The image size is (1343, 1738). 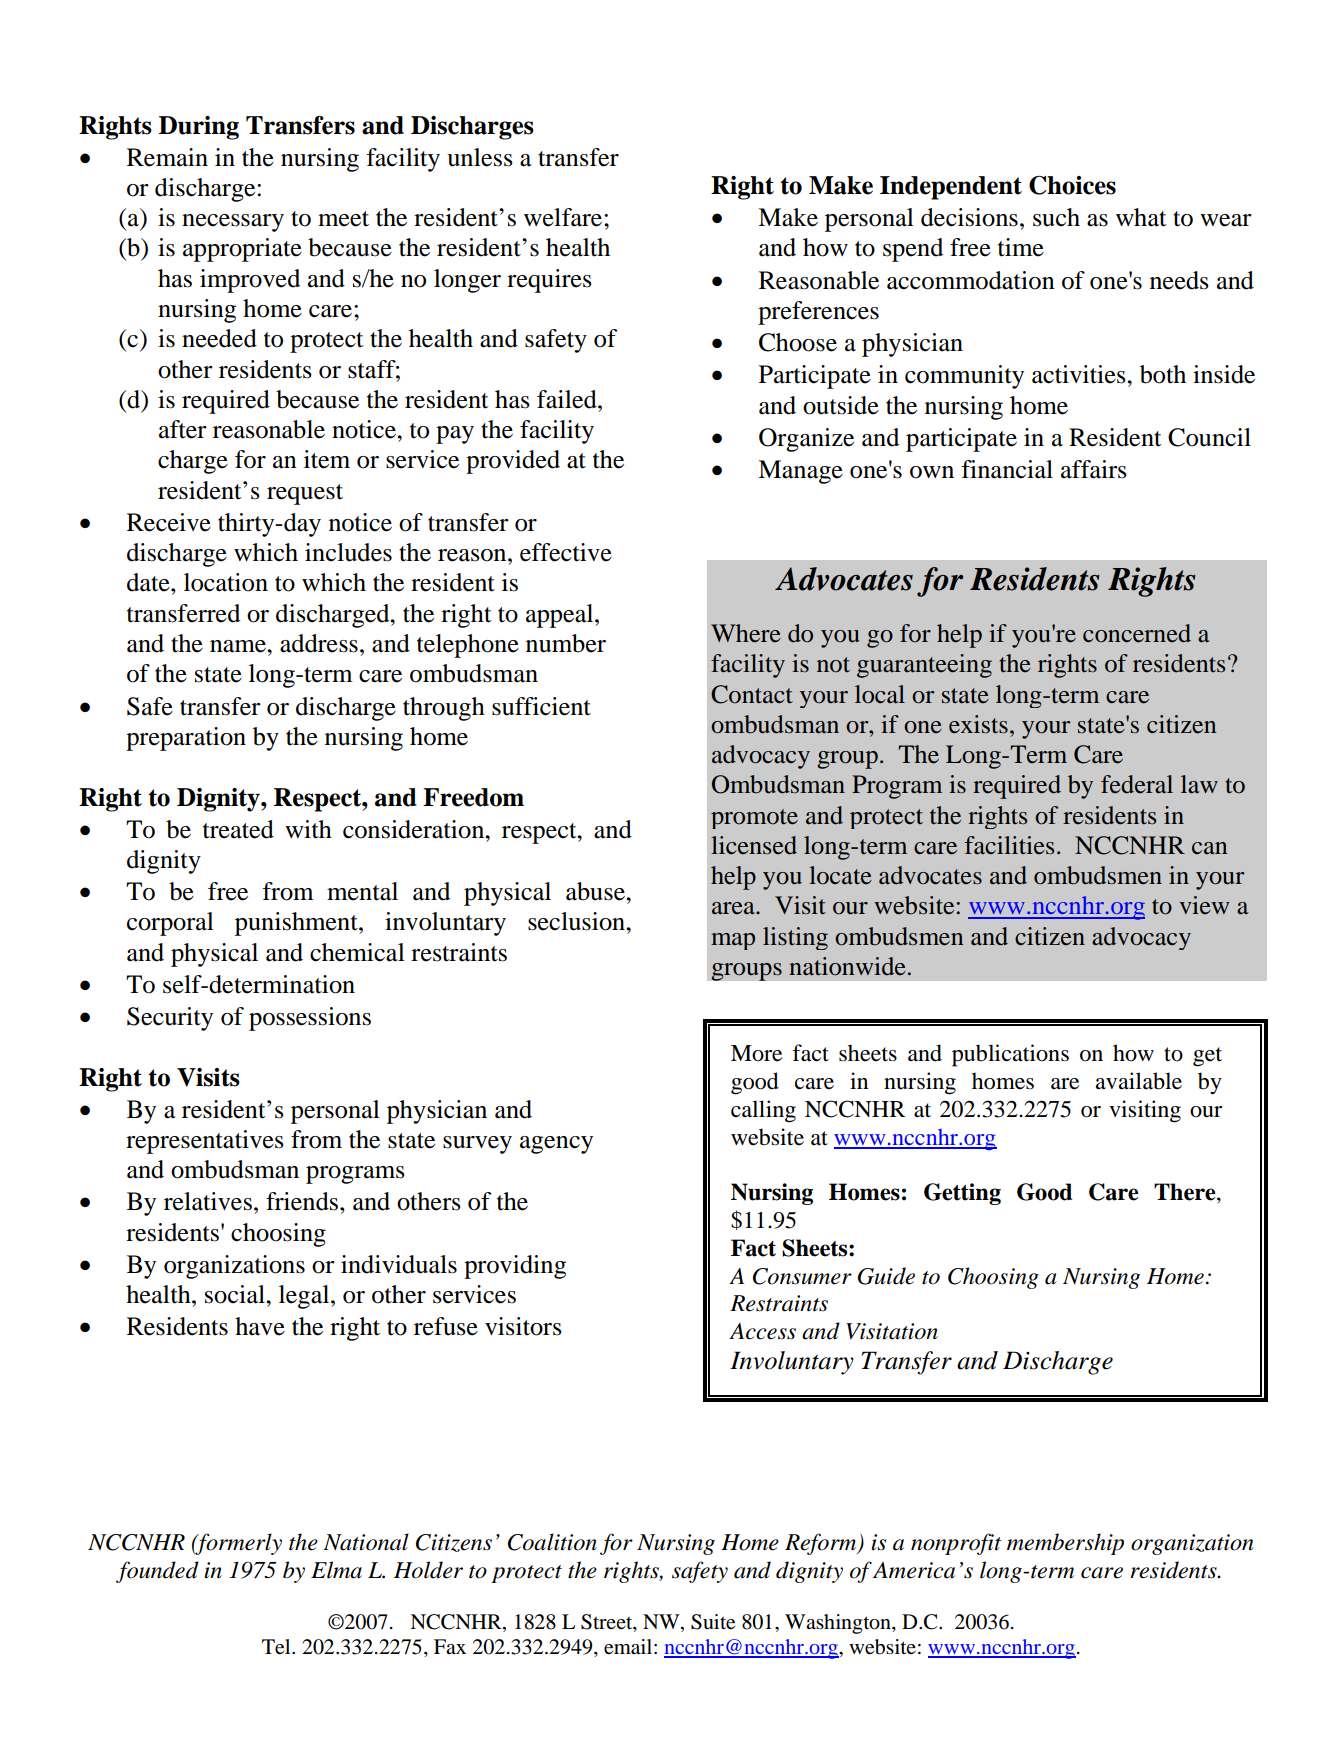 I want to click on Elma, so click(x=336, y=1570).
